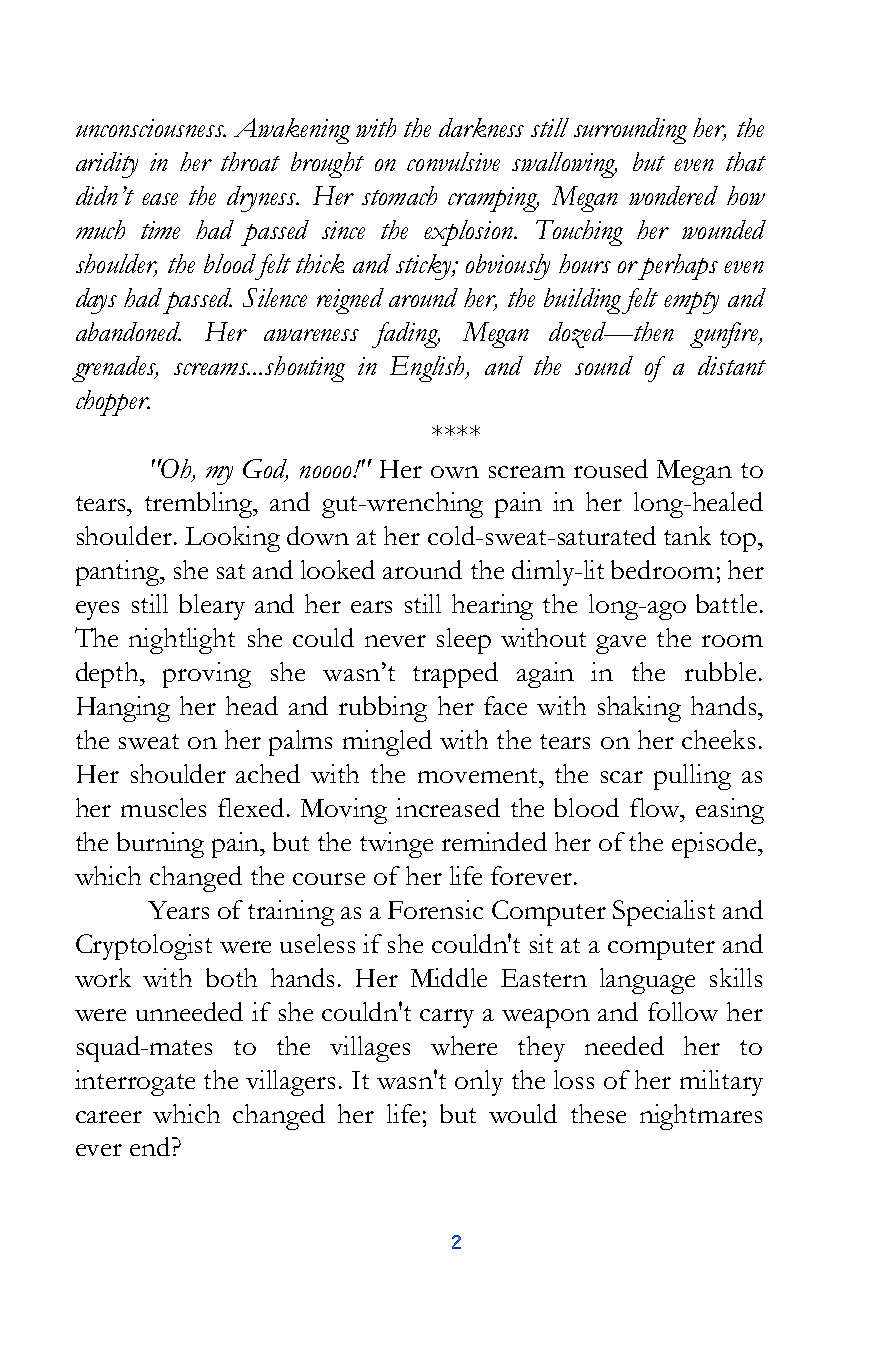  Describe the element at coordinates (701, 1117) in the screenshot. I see `nightmares` at that location.
